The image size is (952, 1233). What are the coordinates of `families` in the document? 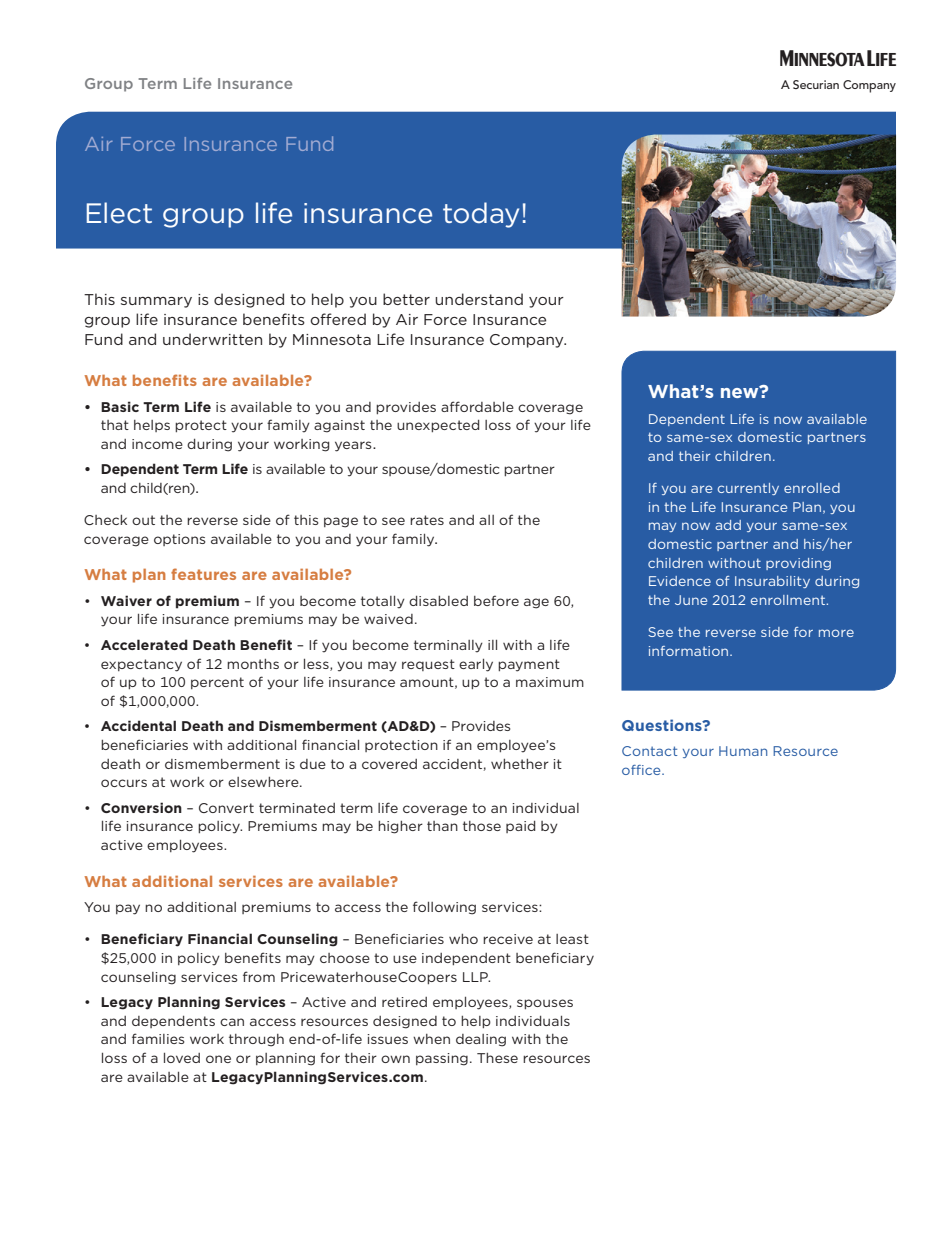 It's located at (158, 1038).
